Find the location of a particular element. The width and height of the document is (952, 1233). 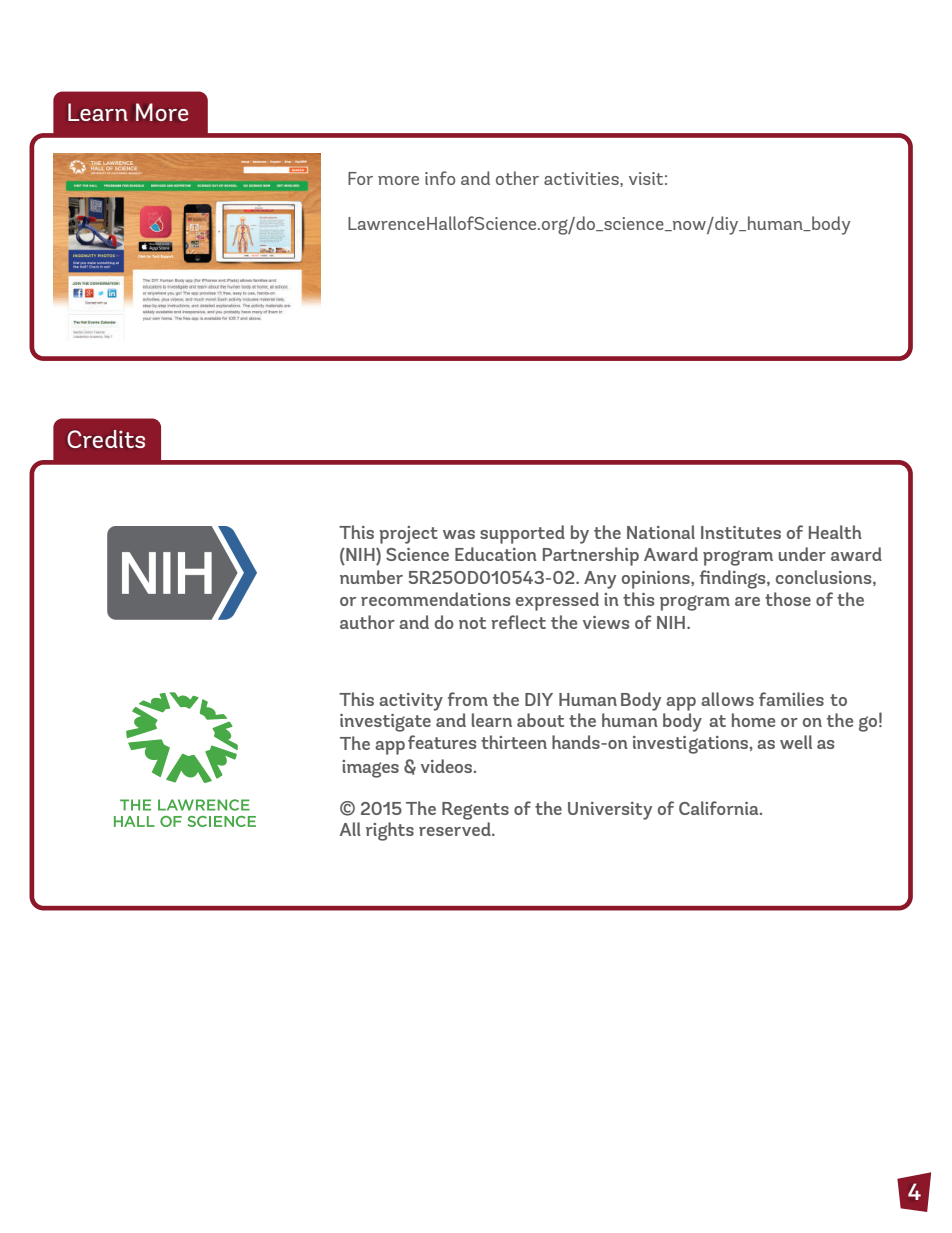

images is located at coordinates (370, 769).
